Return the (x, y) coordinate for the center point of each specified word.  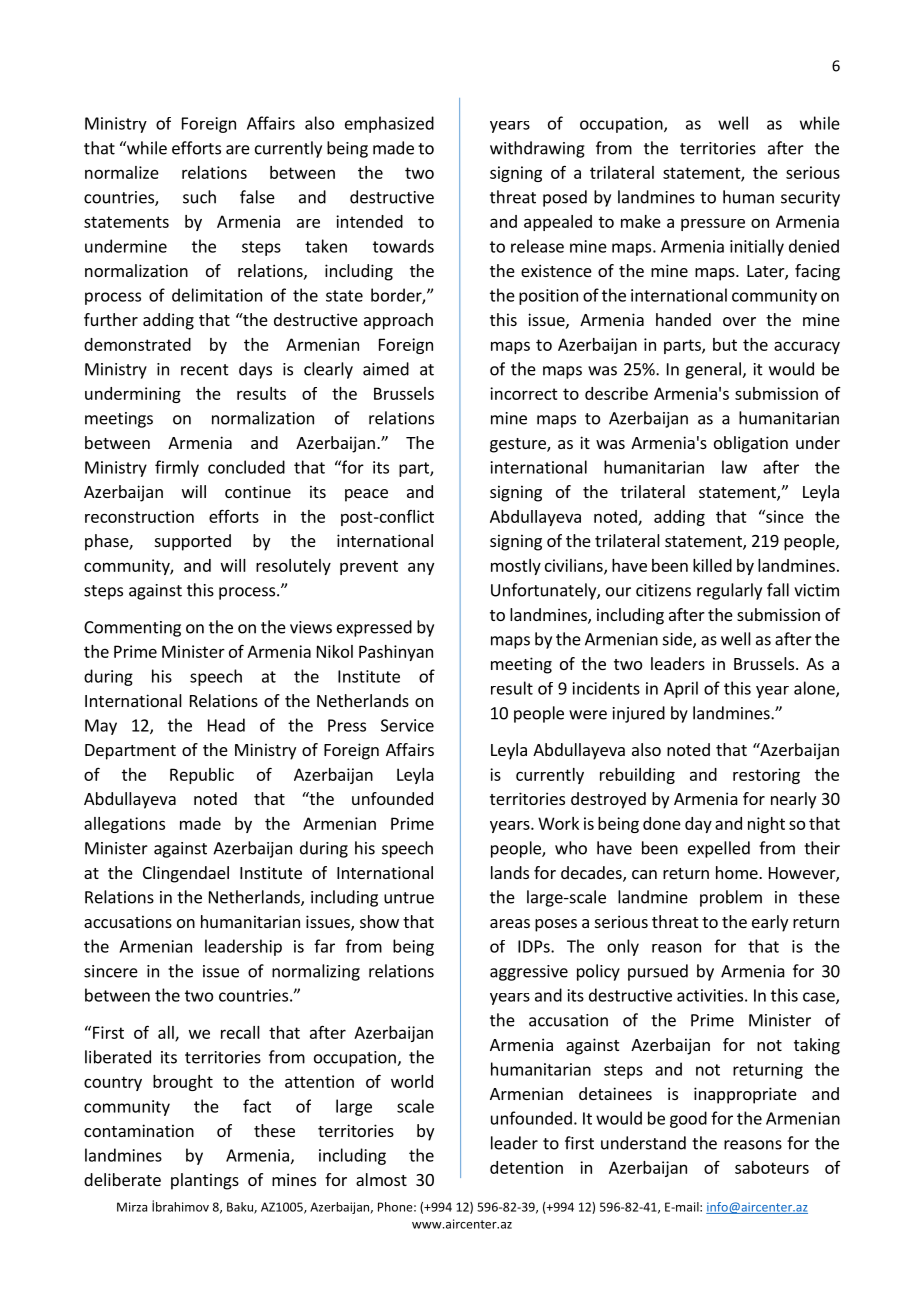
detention (526, 1167)
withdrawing (537, 149)
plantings (205, 1181)
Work (558, 823)
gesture (519, 445)
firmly (177, 468)
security (810, 199)
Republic (202, 776)
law (734, 467)
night (766, 825)
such (199, 197)
